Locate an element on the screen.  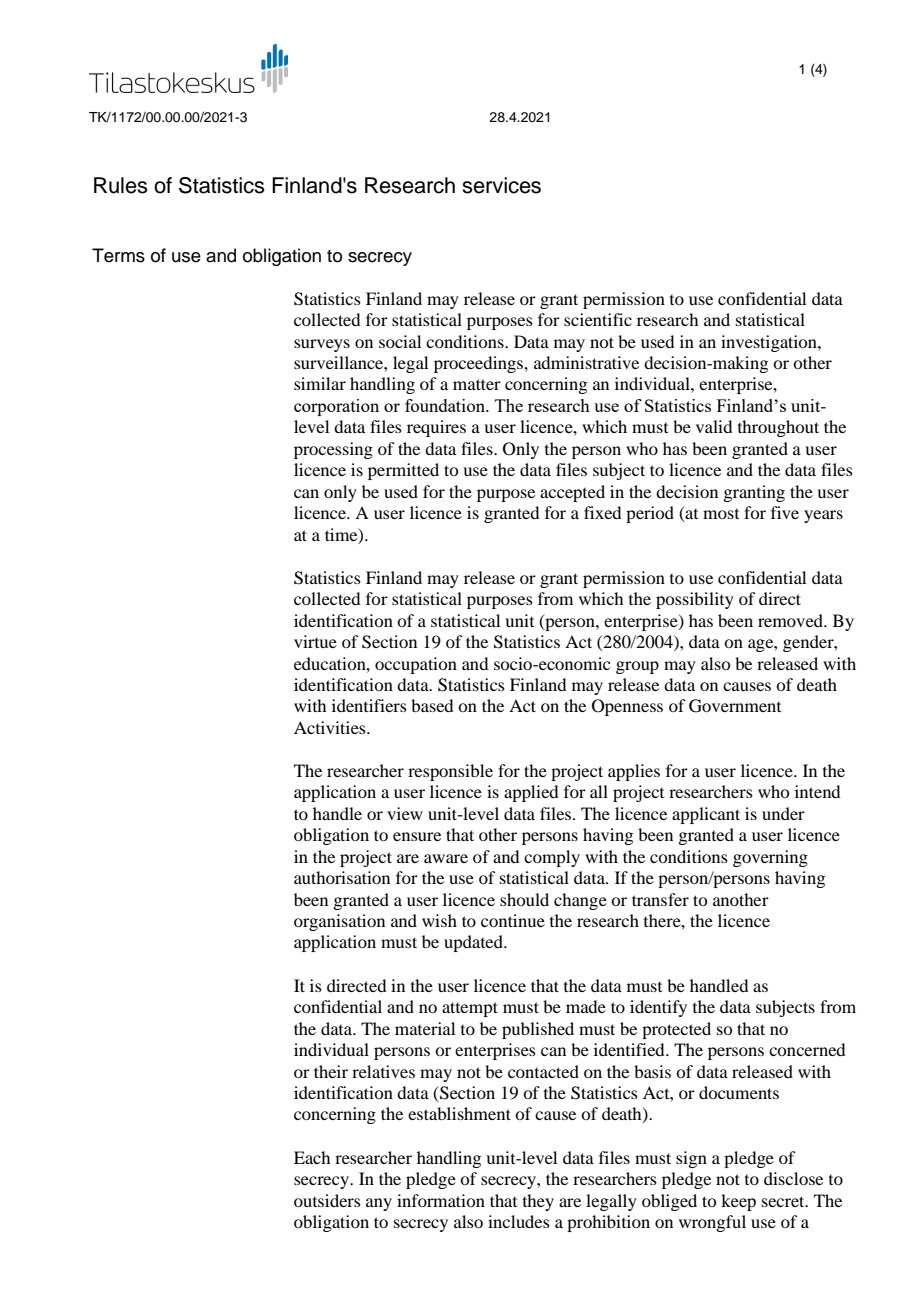
Each is located at coordinates (312, 1157).
